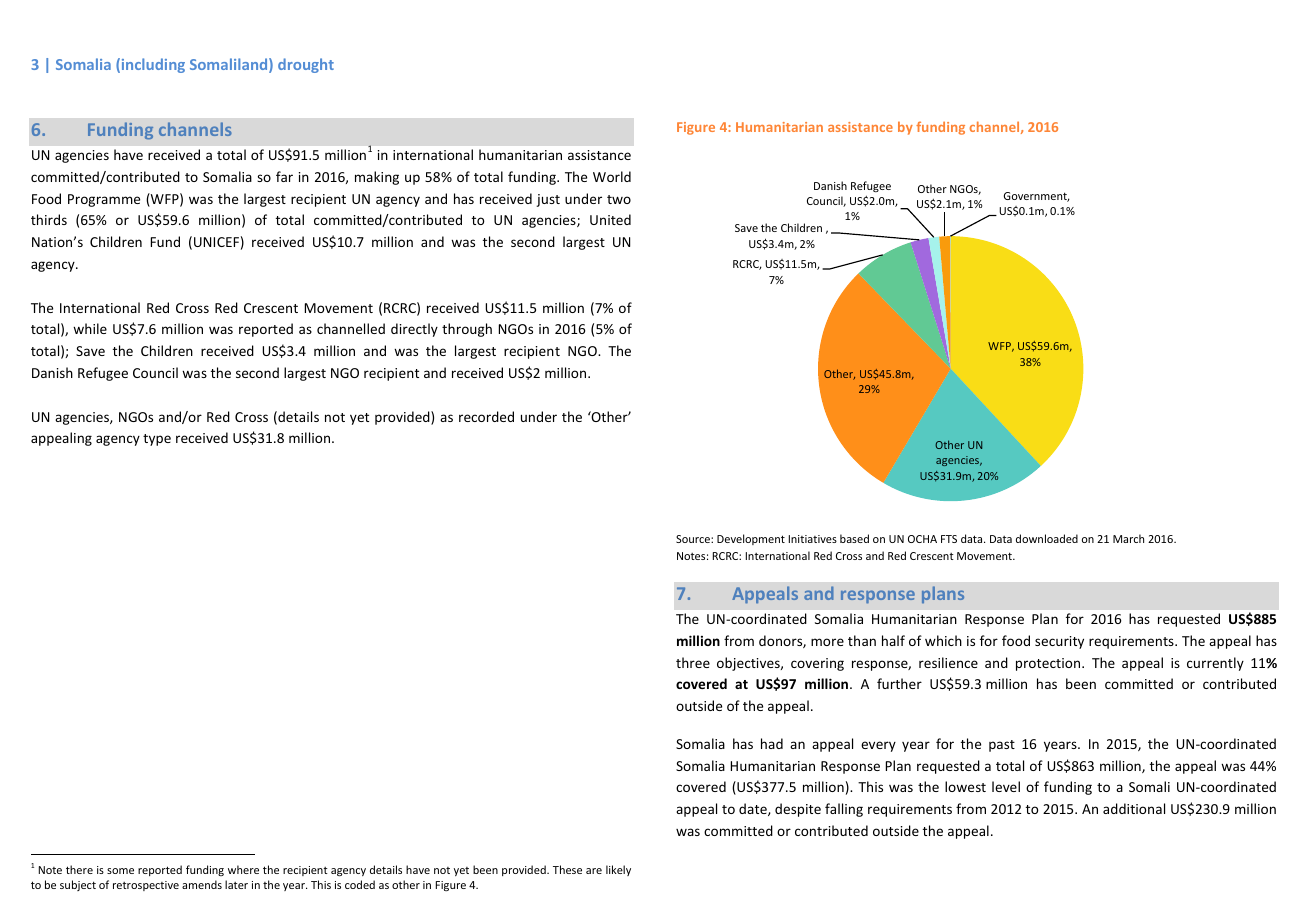  Describe the element at coordinates (157, 440) in the document. I see `type` at that location.
